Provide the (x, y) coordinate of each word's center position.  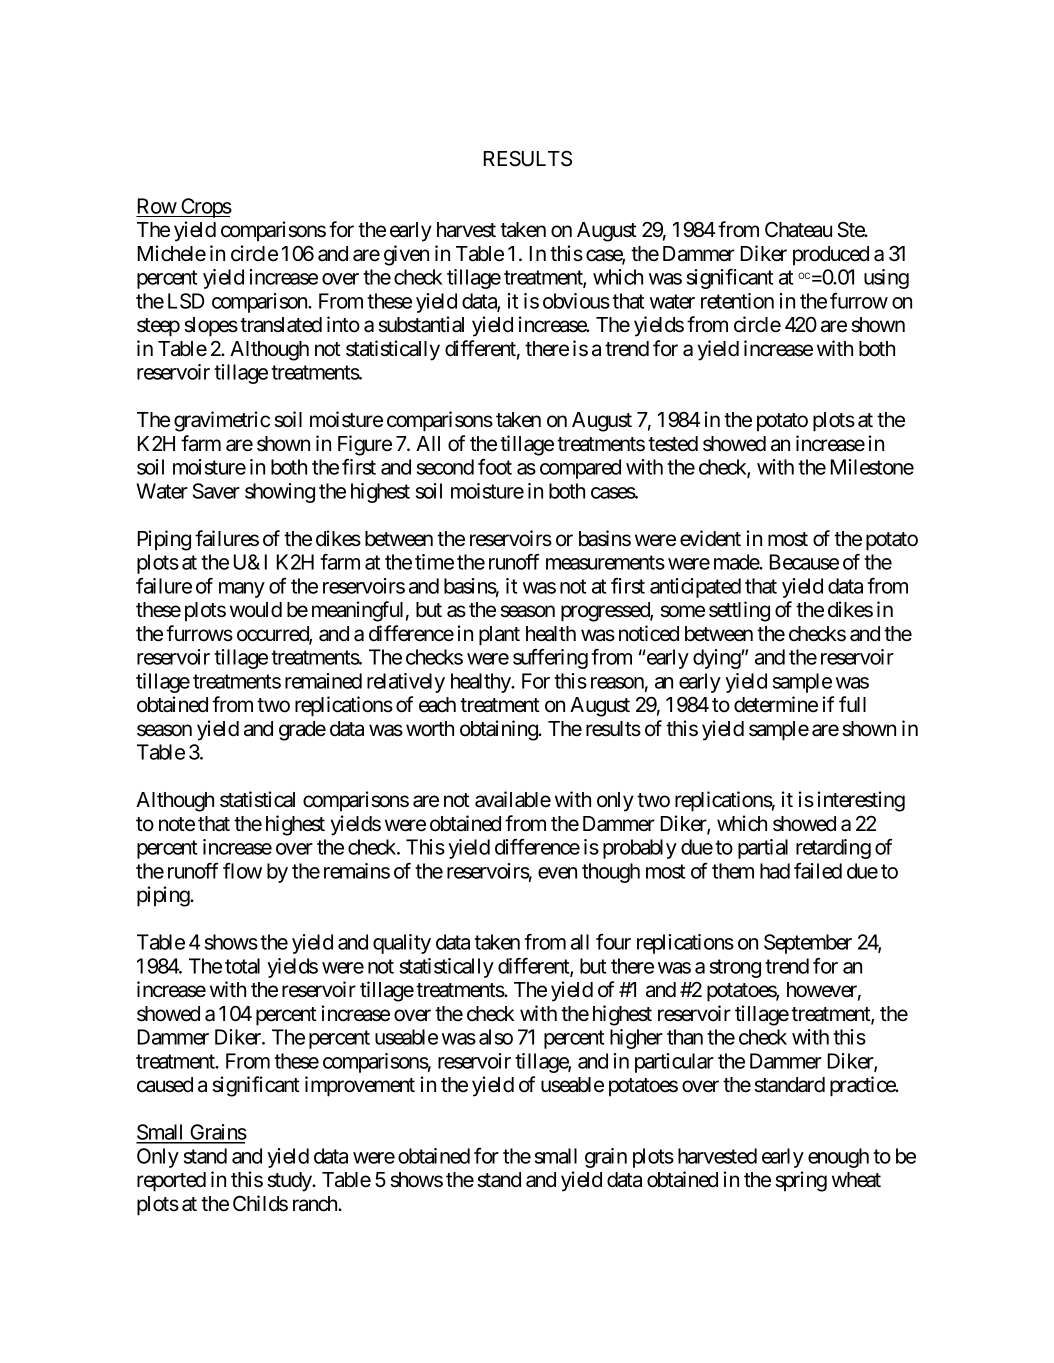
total (242, 966)
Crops (205, 208)
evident (710, 538)
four (613, 941)
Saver (216, 491)
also (496, 1037)
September (808, 944)
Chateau (798, 230)
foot (495, 466)
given (406, 255)
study (290, 1182)
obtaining (499, 730)
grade (302, 731)
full (852, 704)
